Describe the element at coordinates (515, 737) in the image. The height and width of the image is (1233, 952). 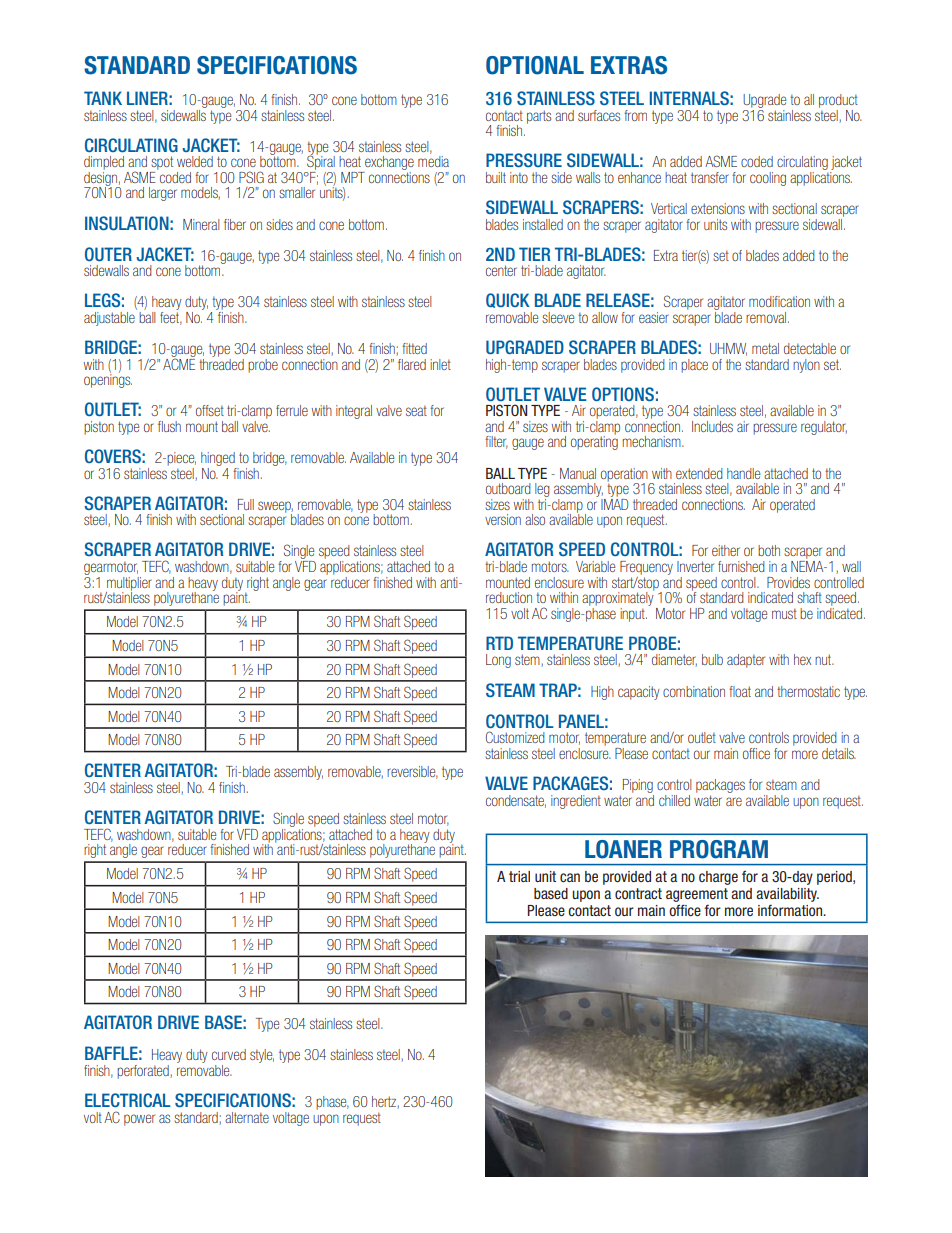
I see `Customized` at that location.
